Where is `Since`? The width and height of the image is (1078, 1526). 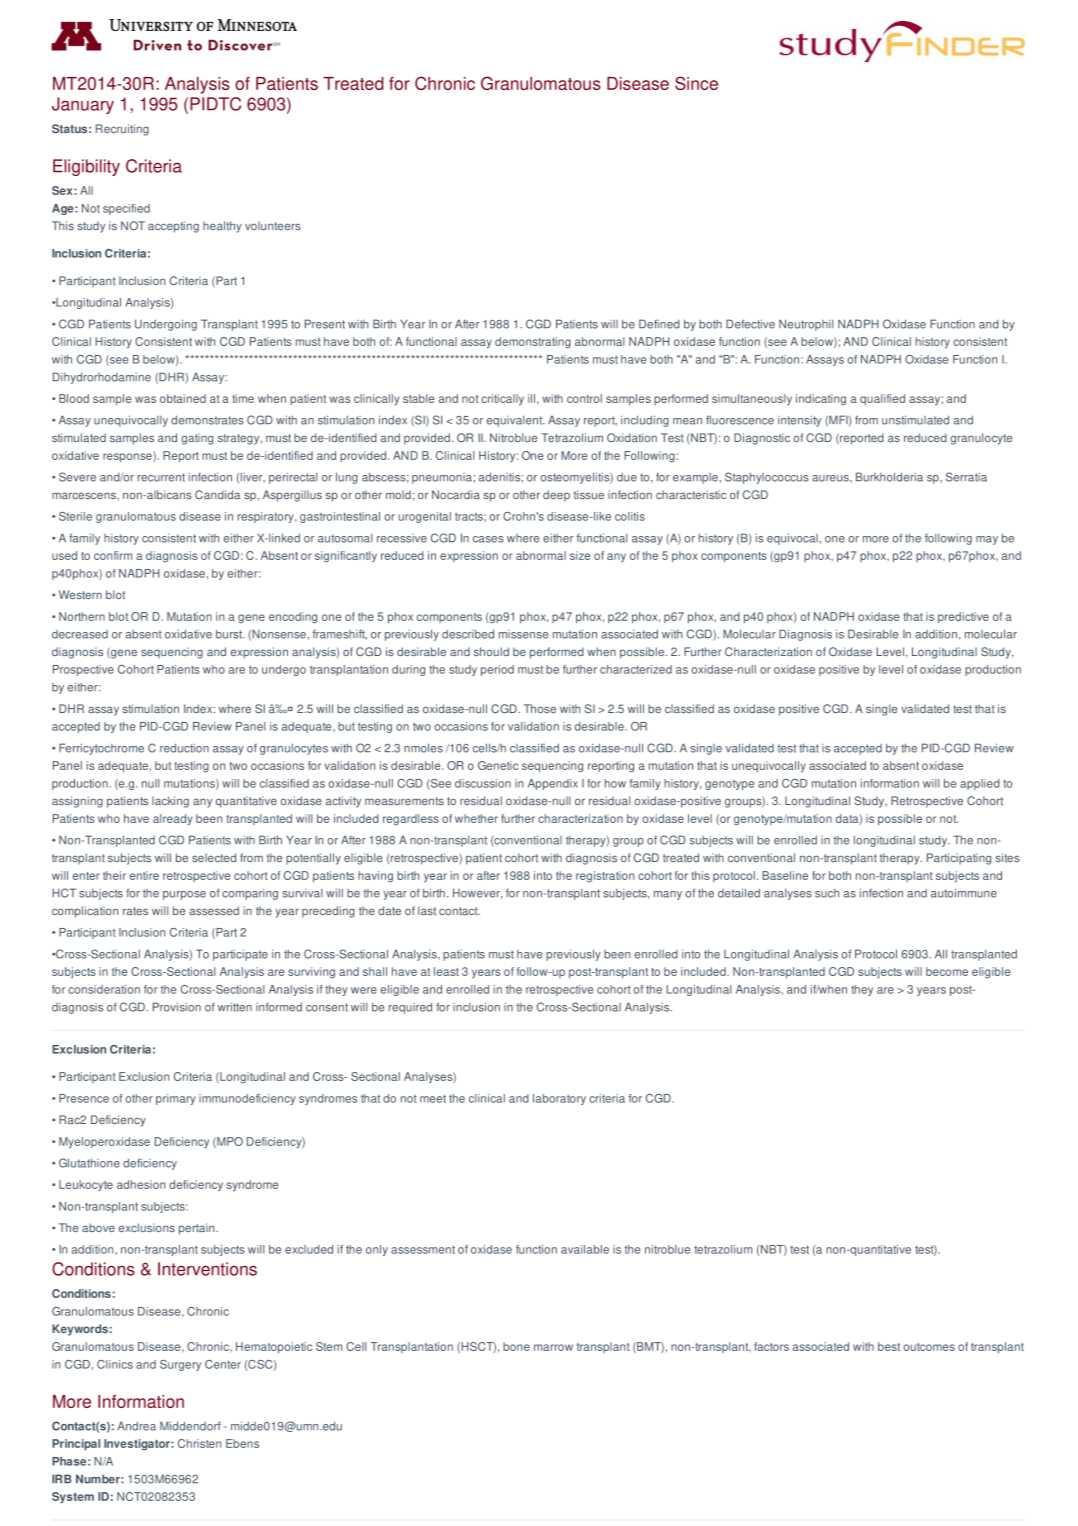 Since is located at coordinates (696, 83).
